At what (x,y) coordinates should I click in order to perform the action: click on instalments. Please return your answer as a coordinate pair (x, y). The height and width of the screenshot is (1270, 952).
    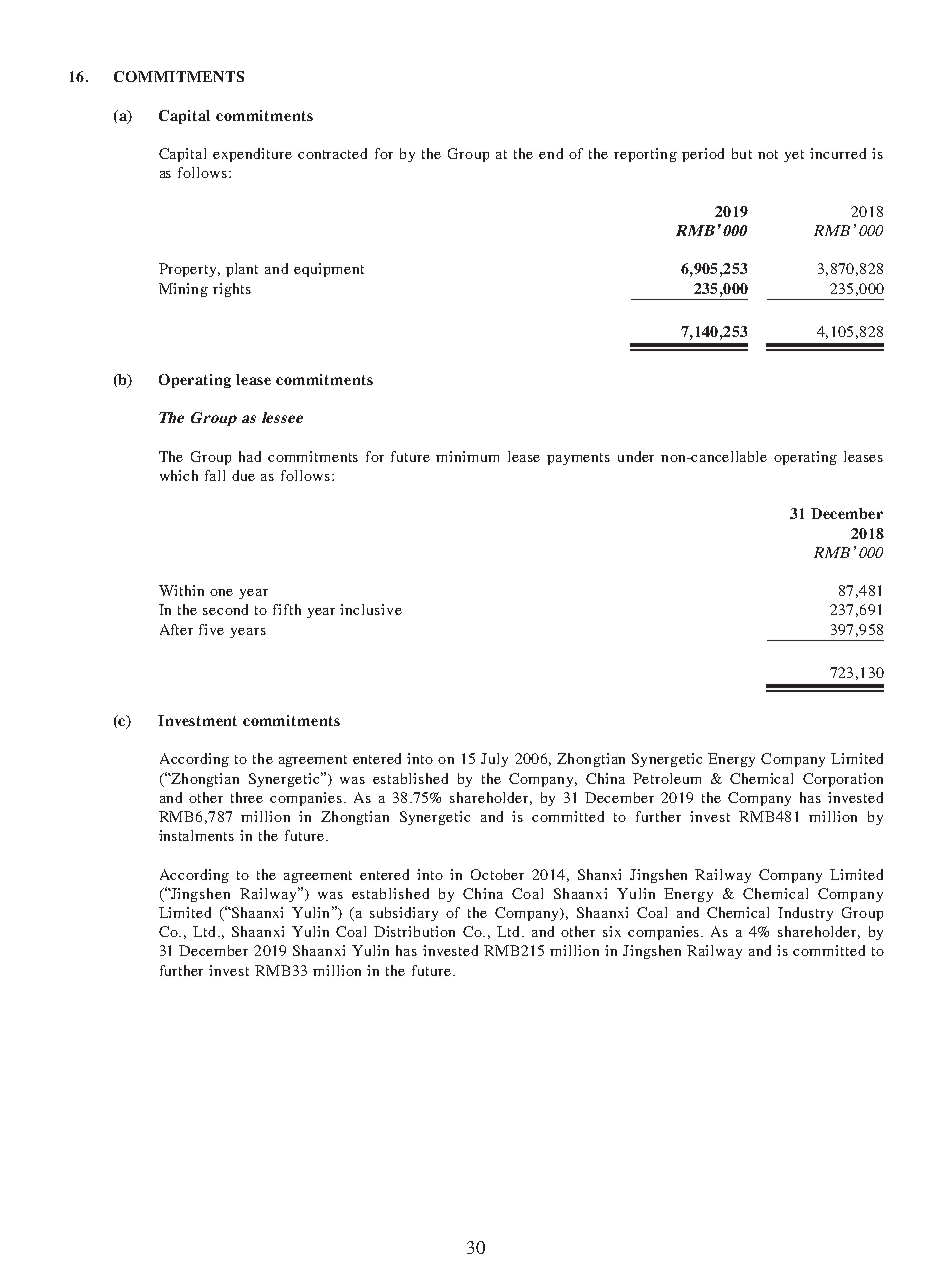
    Looking at the image, I should click on (196, 835).
